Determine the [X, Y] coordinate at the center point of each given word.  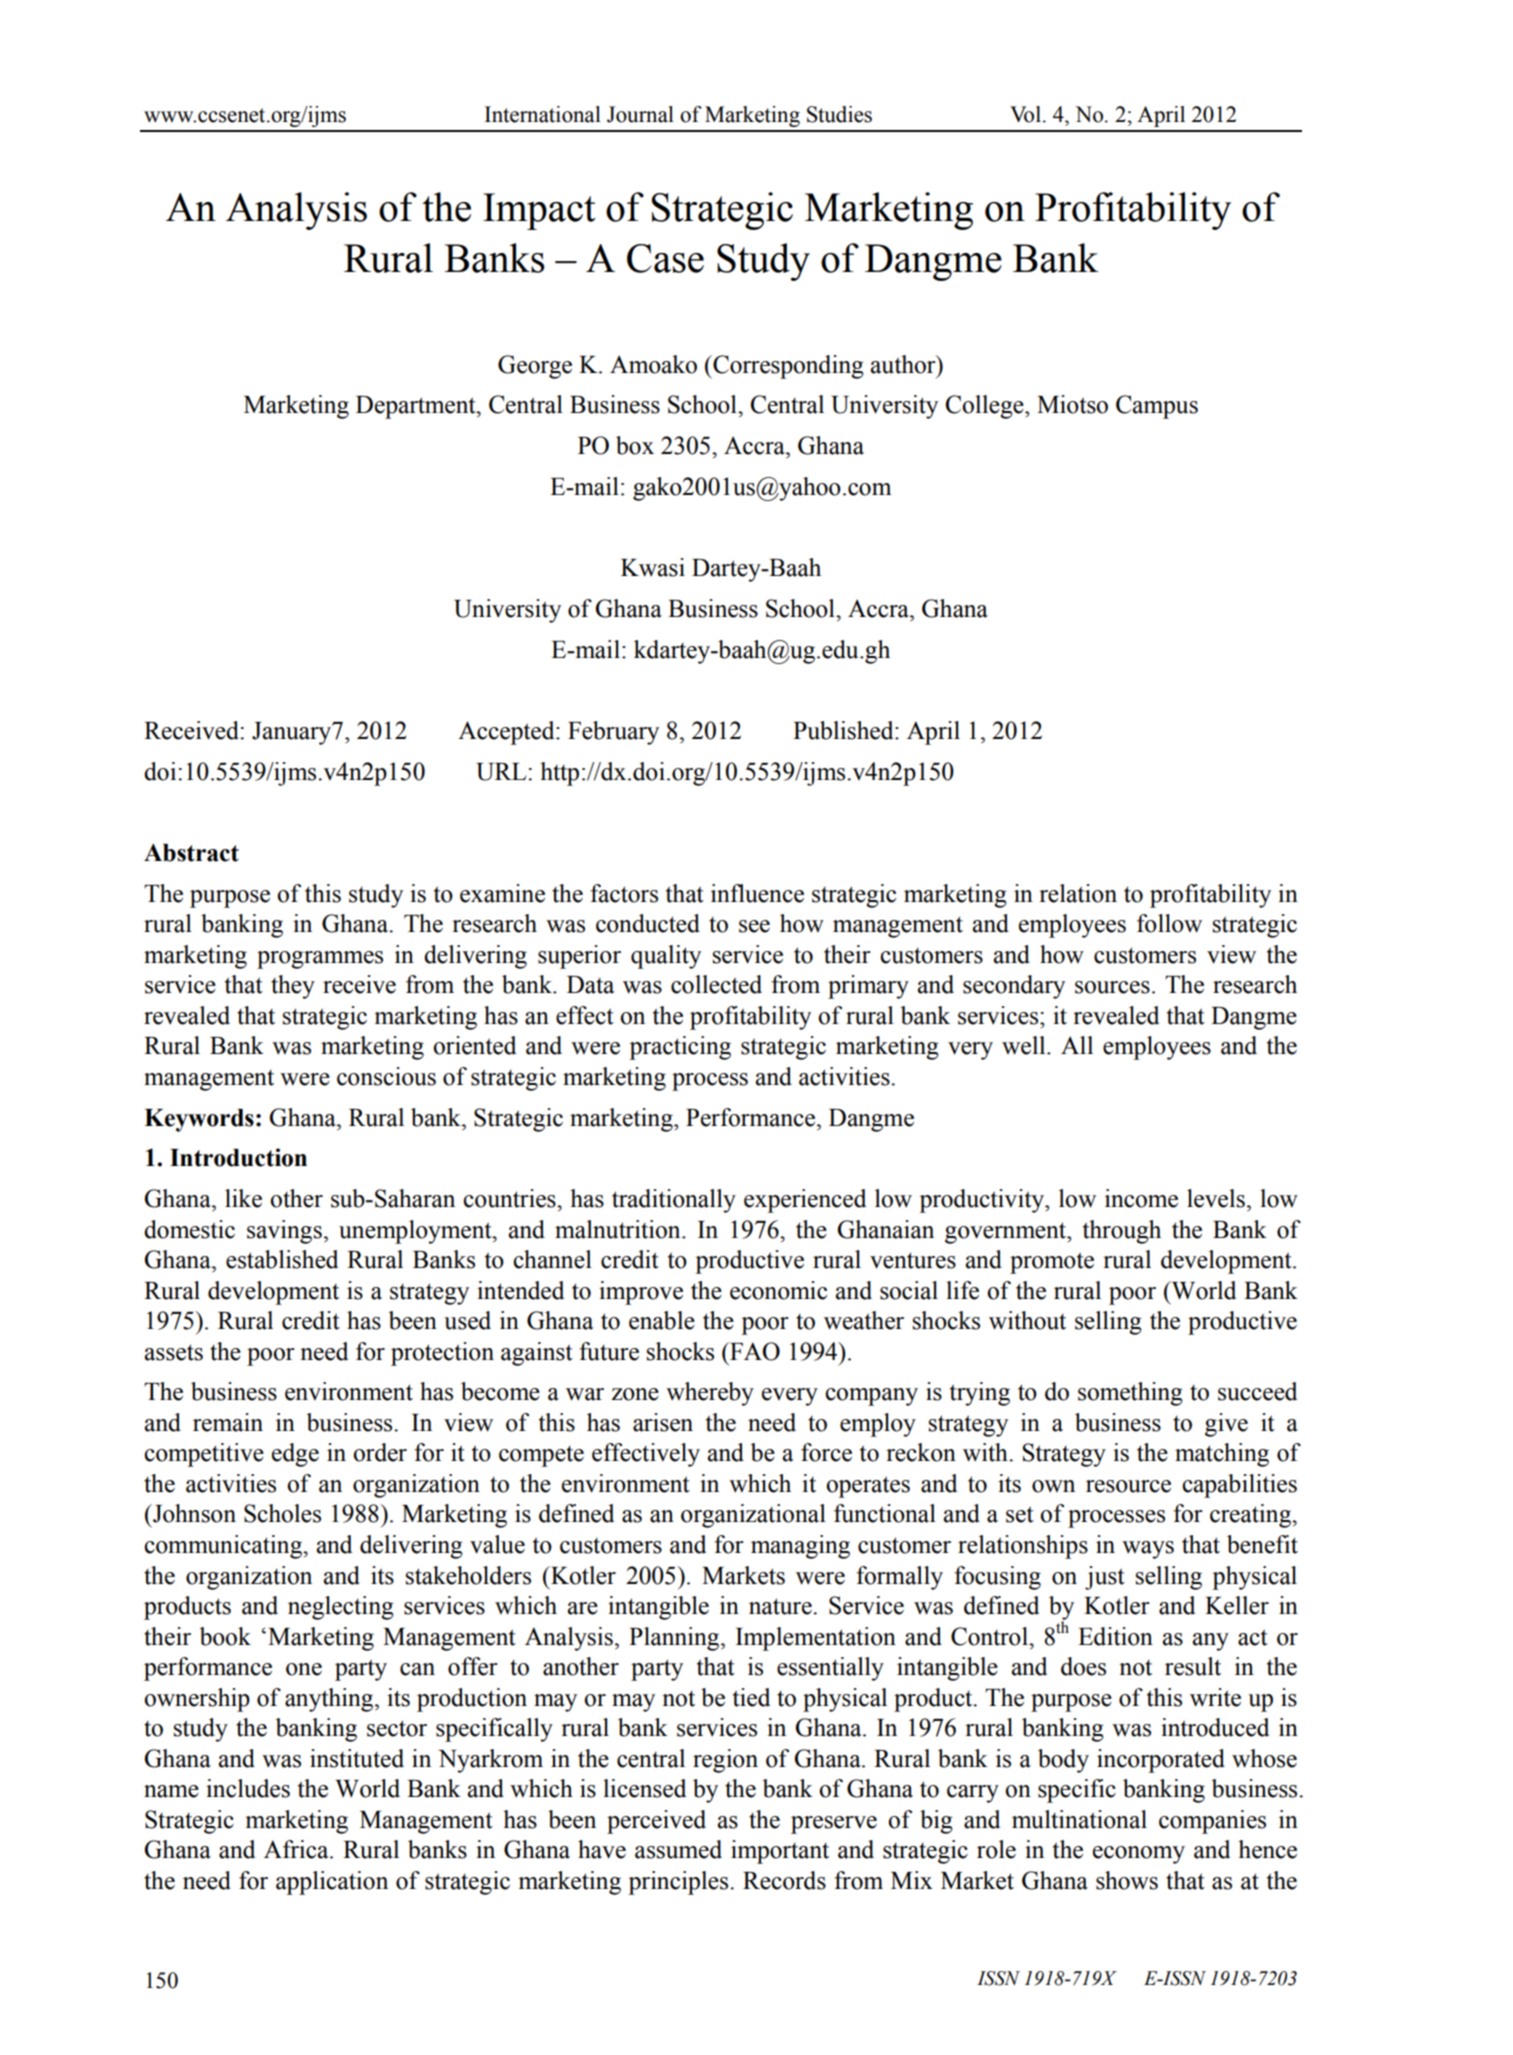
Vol [1025, 114]
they [293, 987]
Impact [539, 211]
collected [716, 984]
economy [1139, 1855]
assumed [678, 1849]
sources [1112, 987]
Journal [640, 114]
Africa [297, 1849]
